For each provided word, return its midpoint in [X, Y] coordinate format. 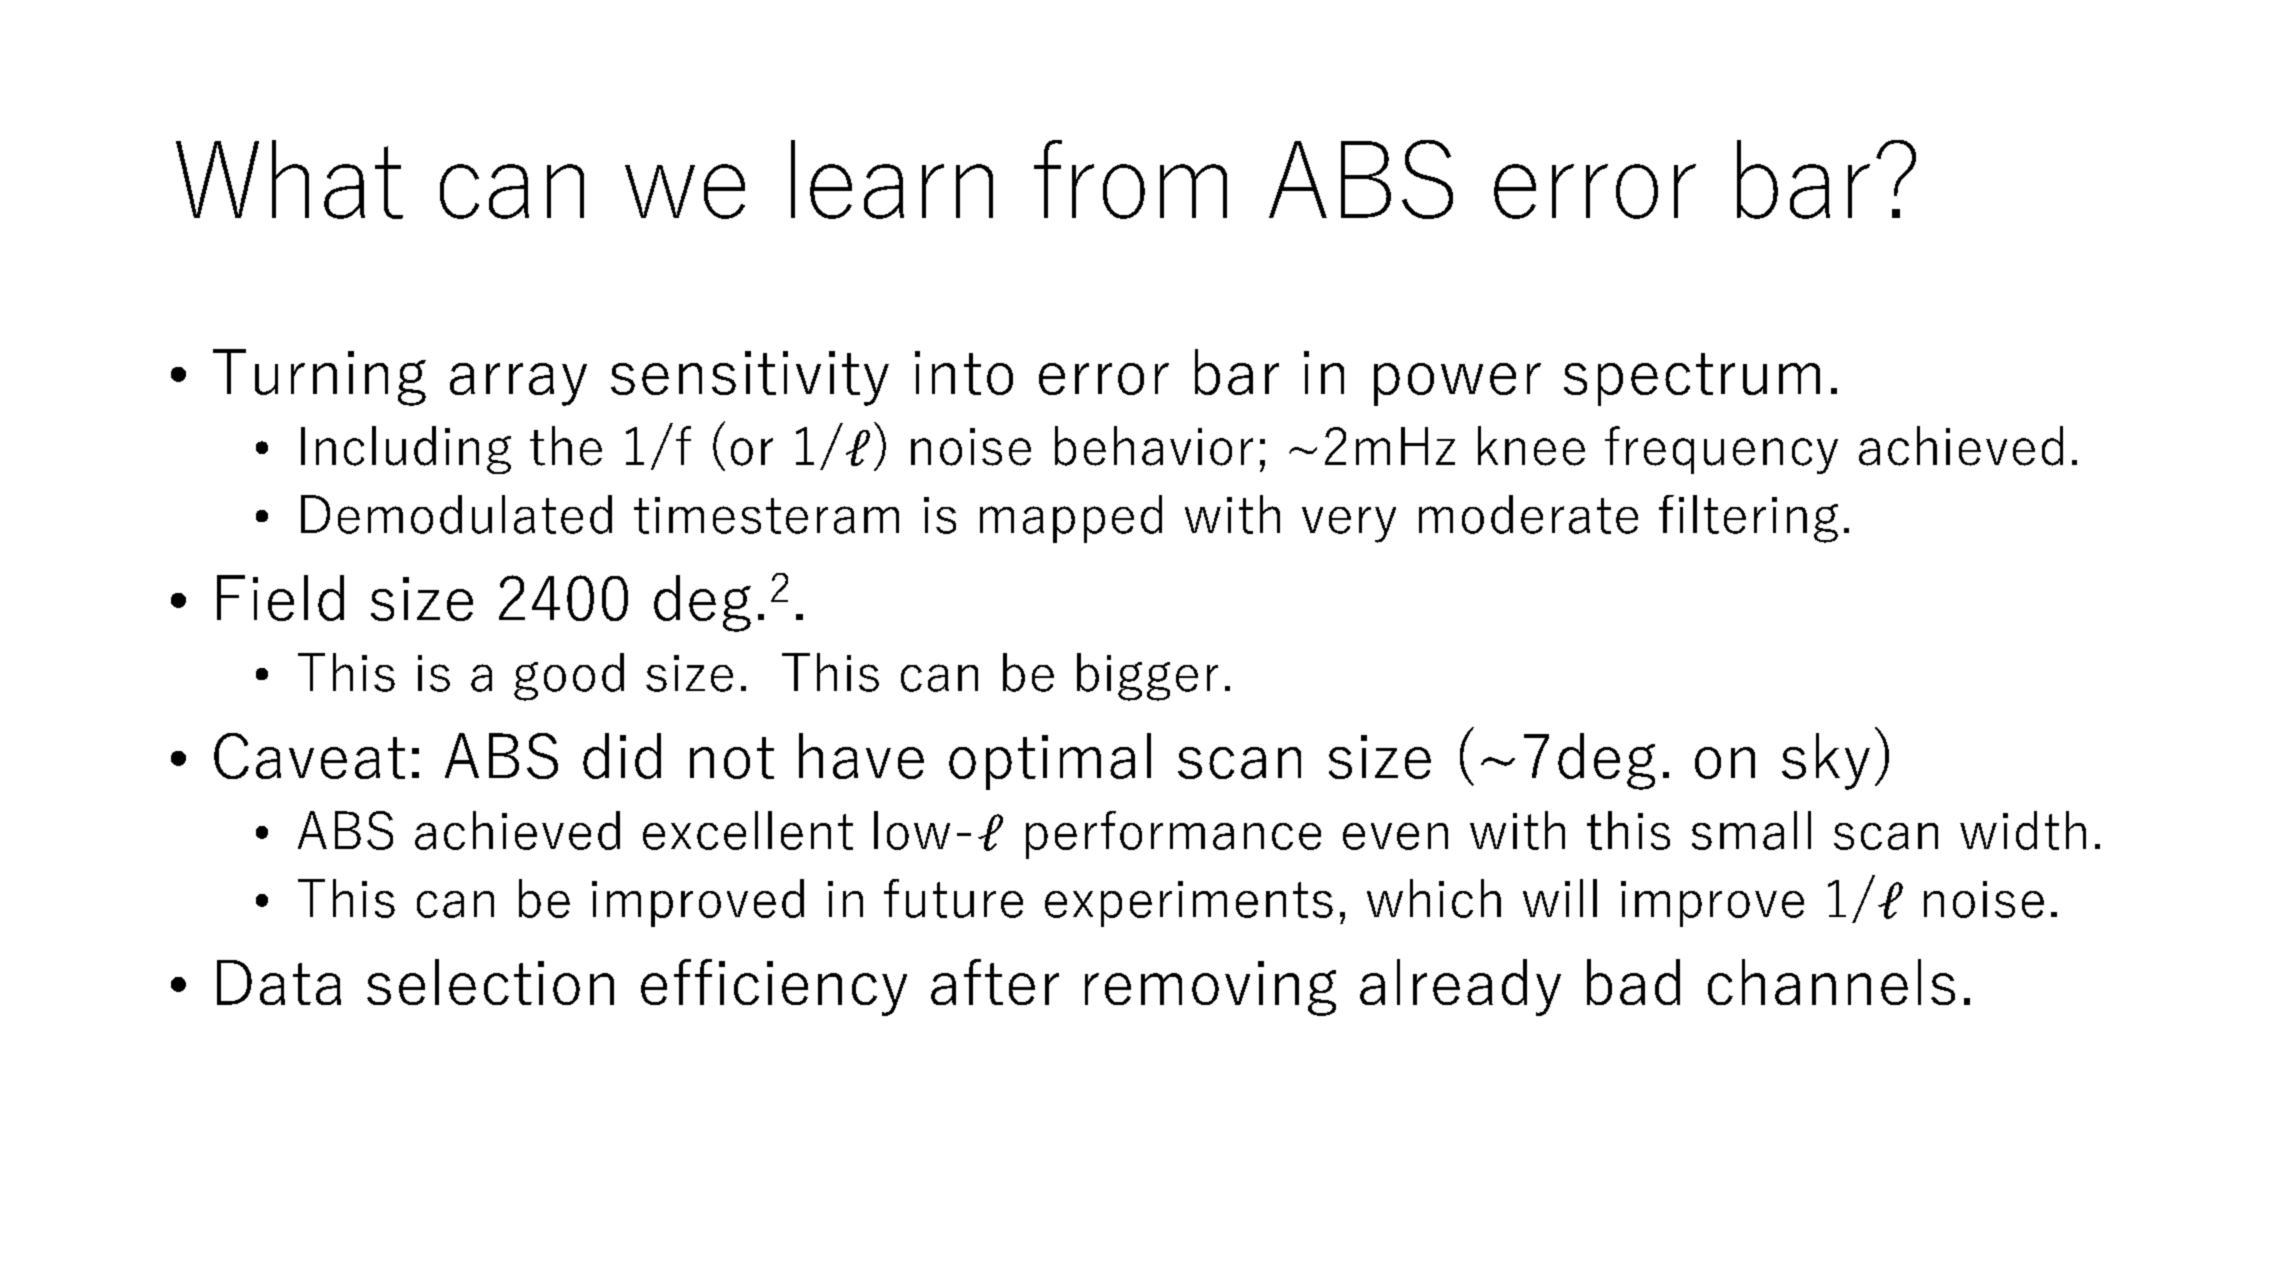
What [289, 179]
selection [490, 982]
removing [1210, 988]
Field [280, 598]
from [1130, 179]
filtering [1748, 519]
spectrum [1692, 379]
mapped [1071, 519]
